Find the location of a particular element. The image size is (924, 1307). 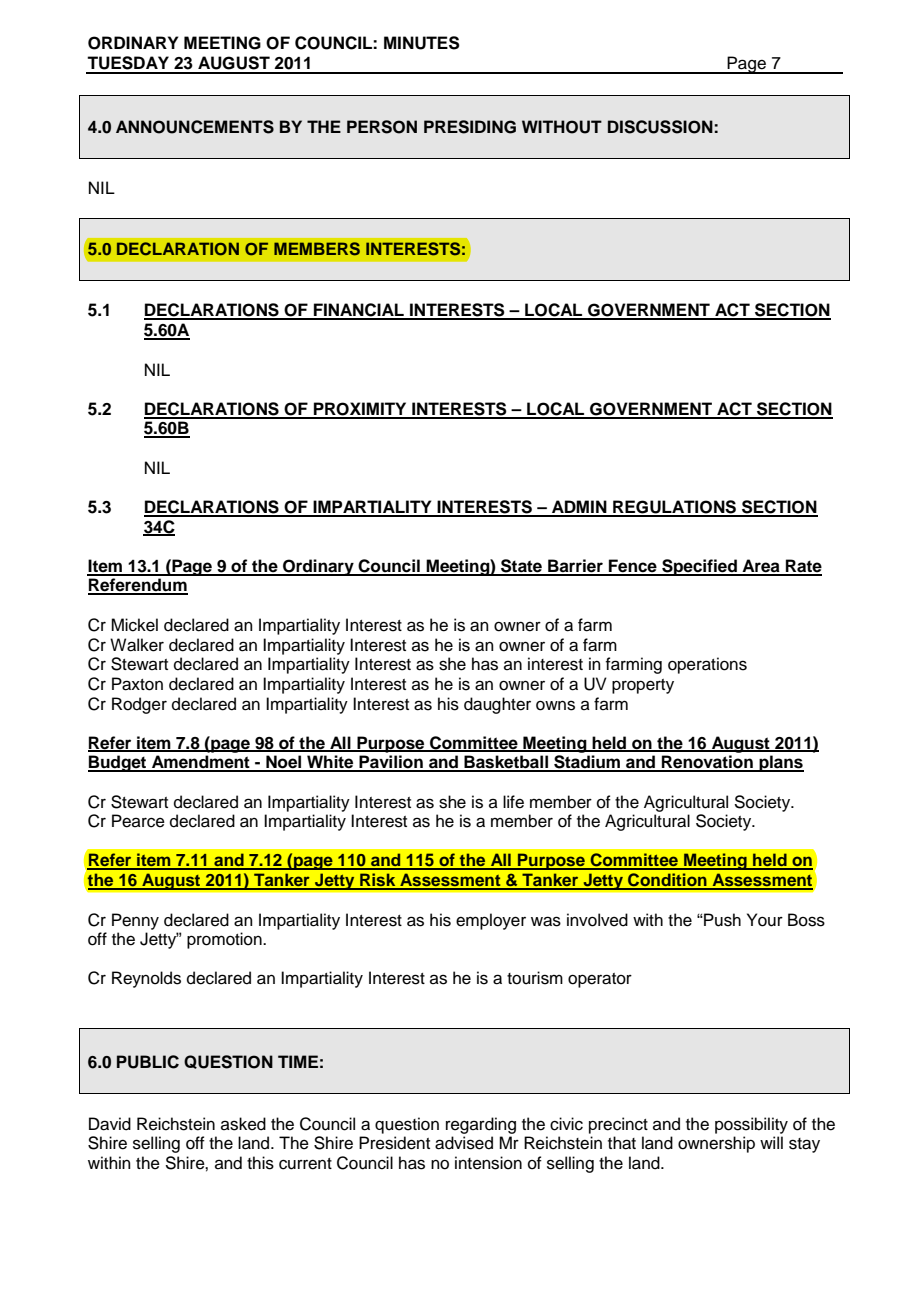

Push is located at coordinates (721, 920).
